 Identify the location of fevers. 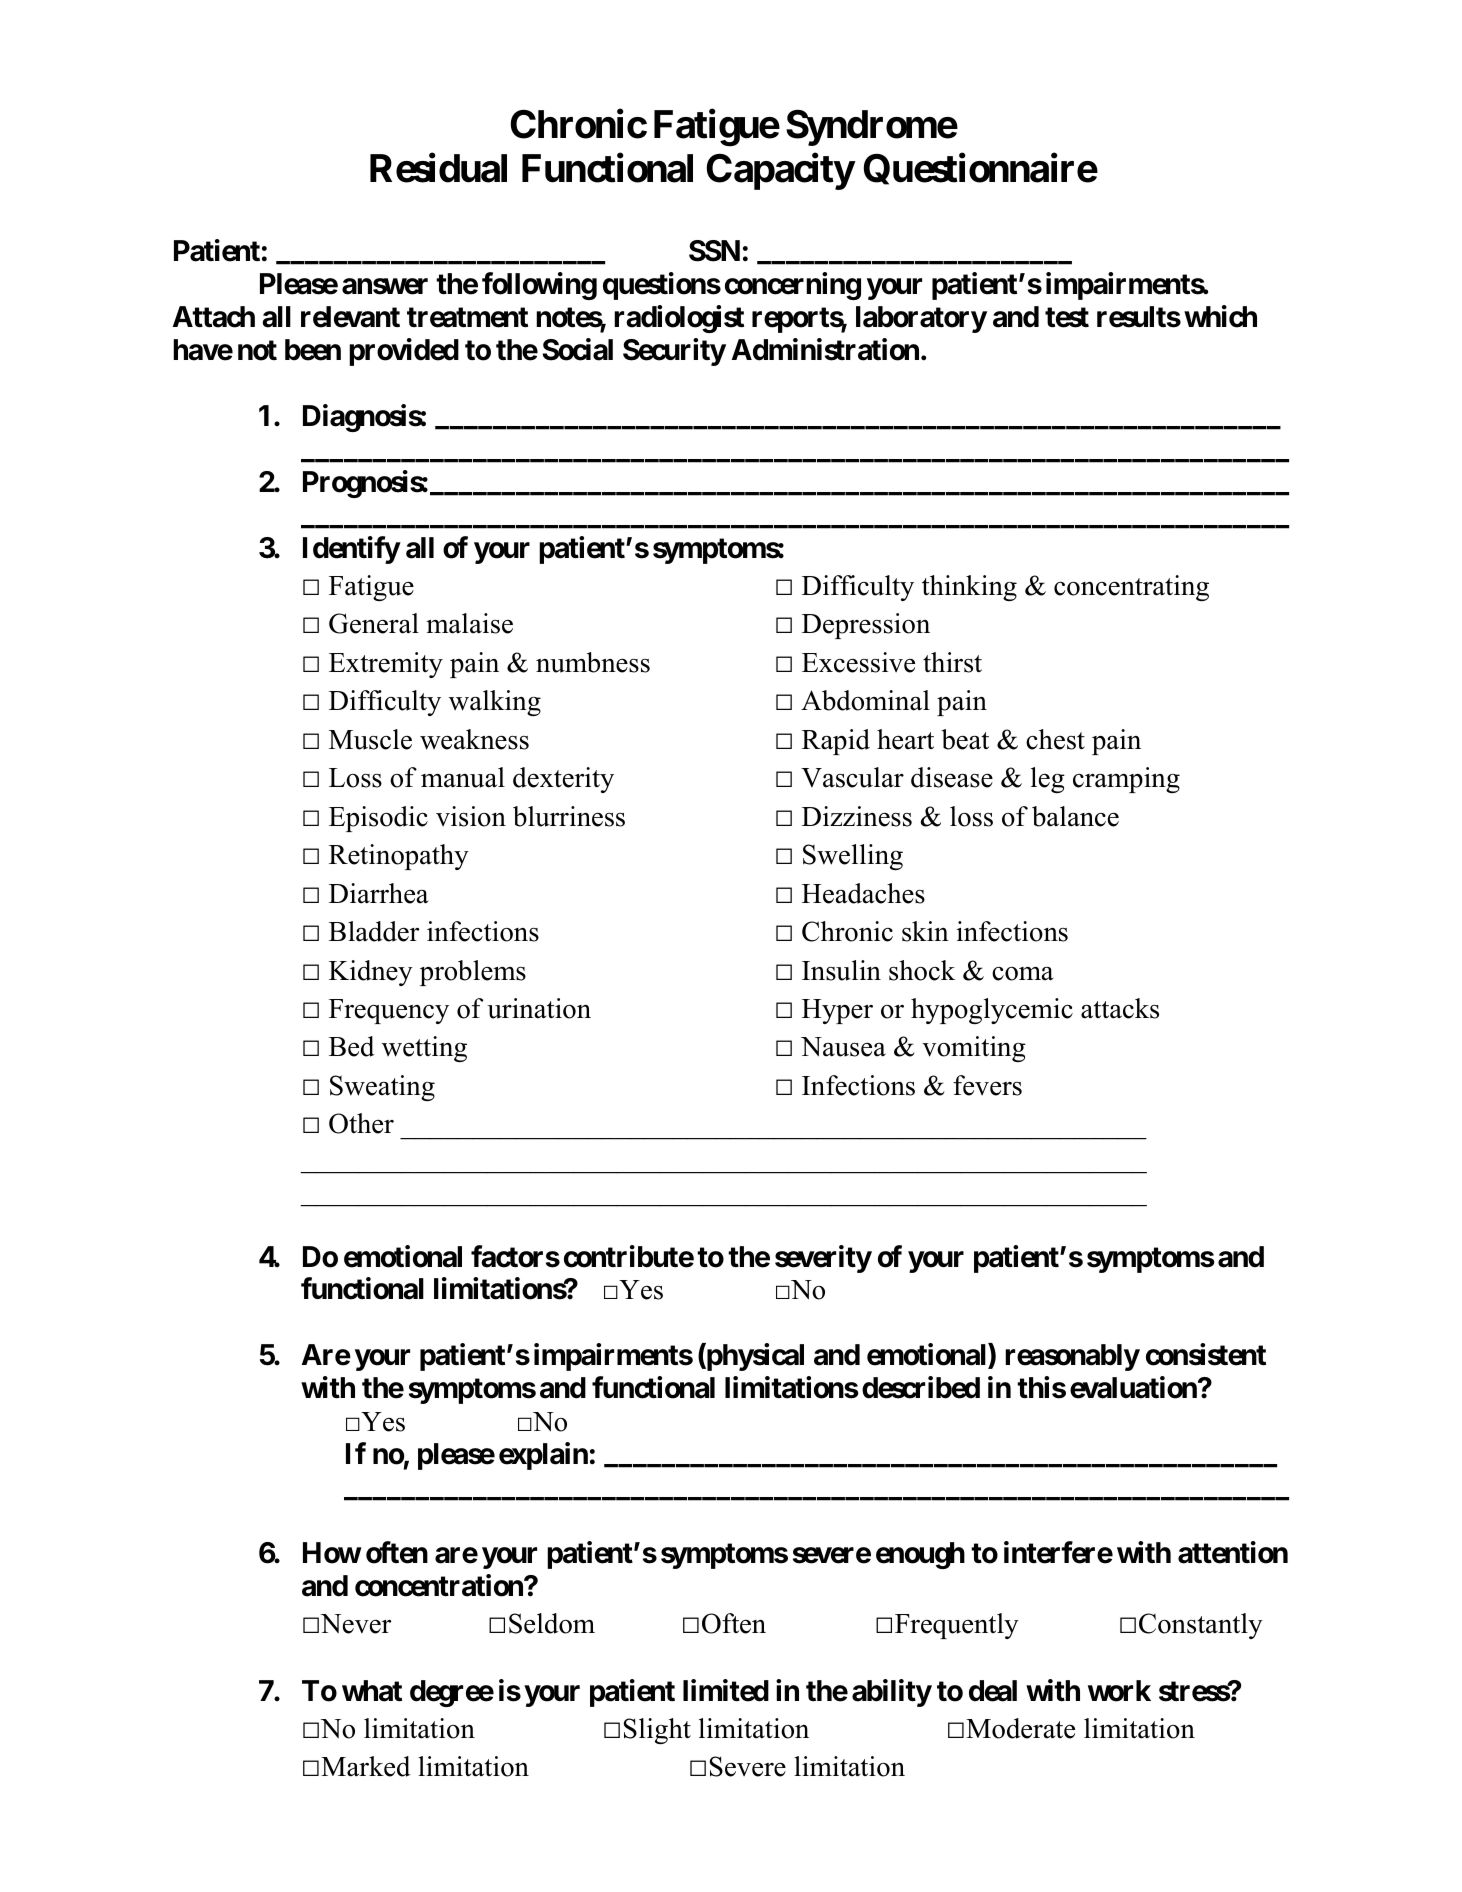
(987, 1085).
